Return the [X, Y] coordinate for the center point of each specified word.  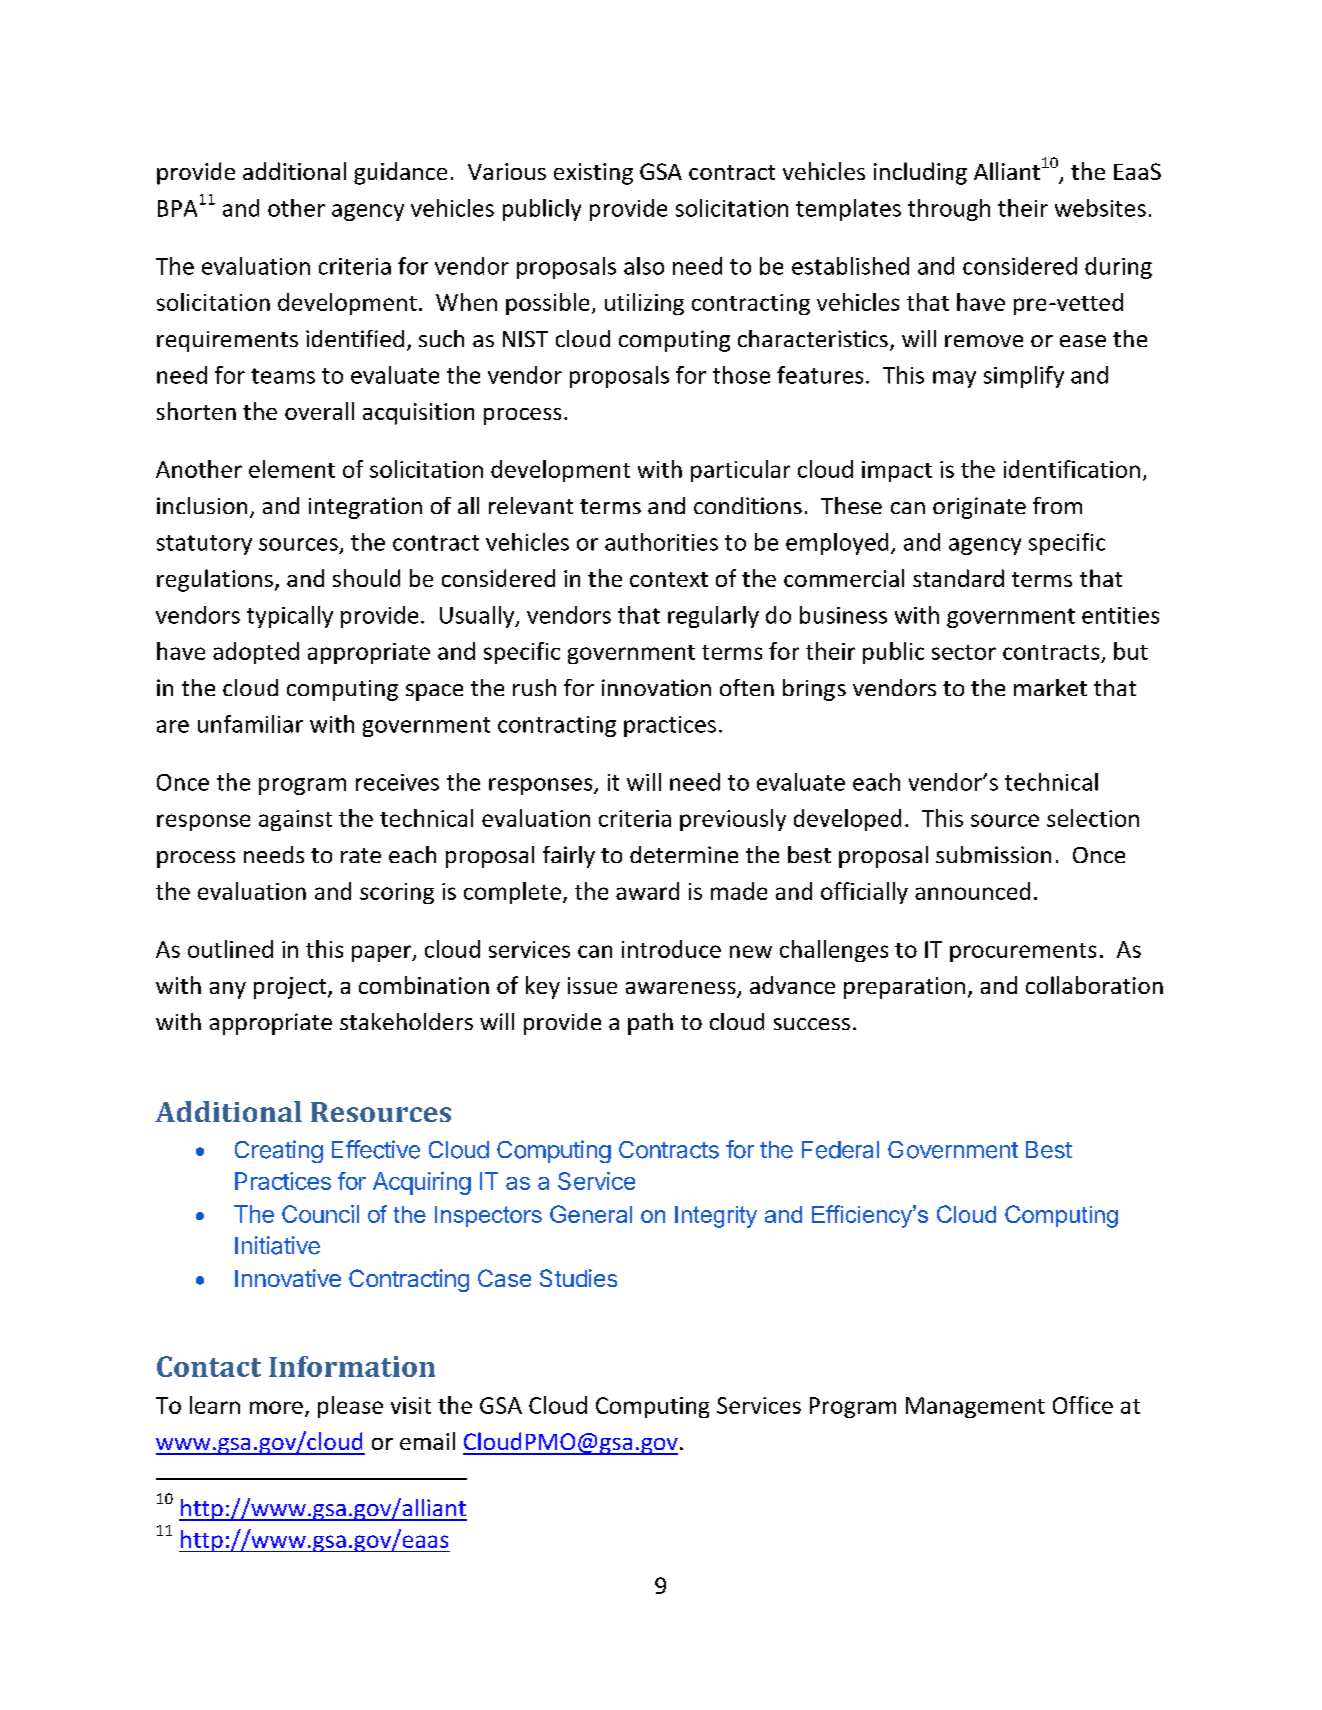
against [295, 820]
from [1057, 505]
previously [733, 820]
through [949, 210]
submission [993, 854]
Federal [840, 1150]
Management [975, 1407]
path [650, 1024]
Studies [578, 1278]
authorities [661, 542]
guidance [400, 173]
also [644, 266]
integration [365, 508]
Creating [279, 1151]
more [276, 1407]
